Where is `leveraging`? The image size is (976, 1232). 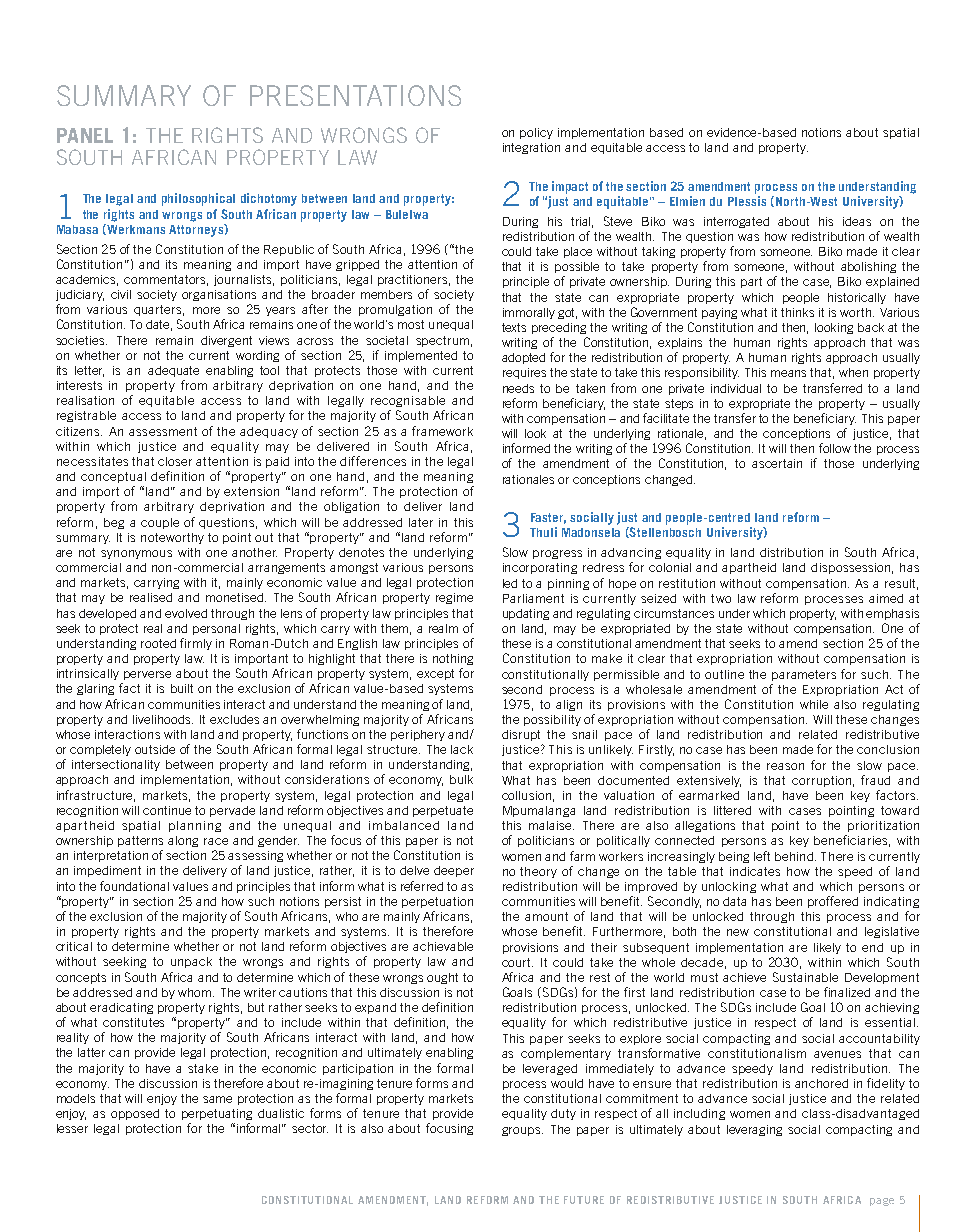
leveraging is located at coordinates (754, 1130).
